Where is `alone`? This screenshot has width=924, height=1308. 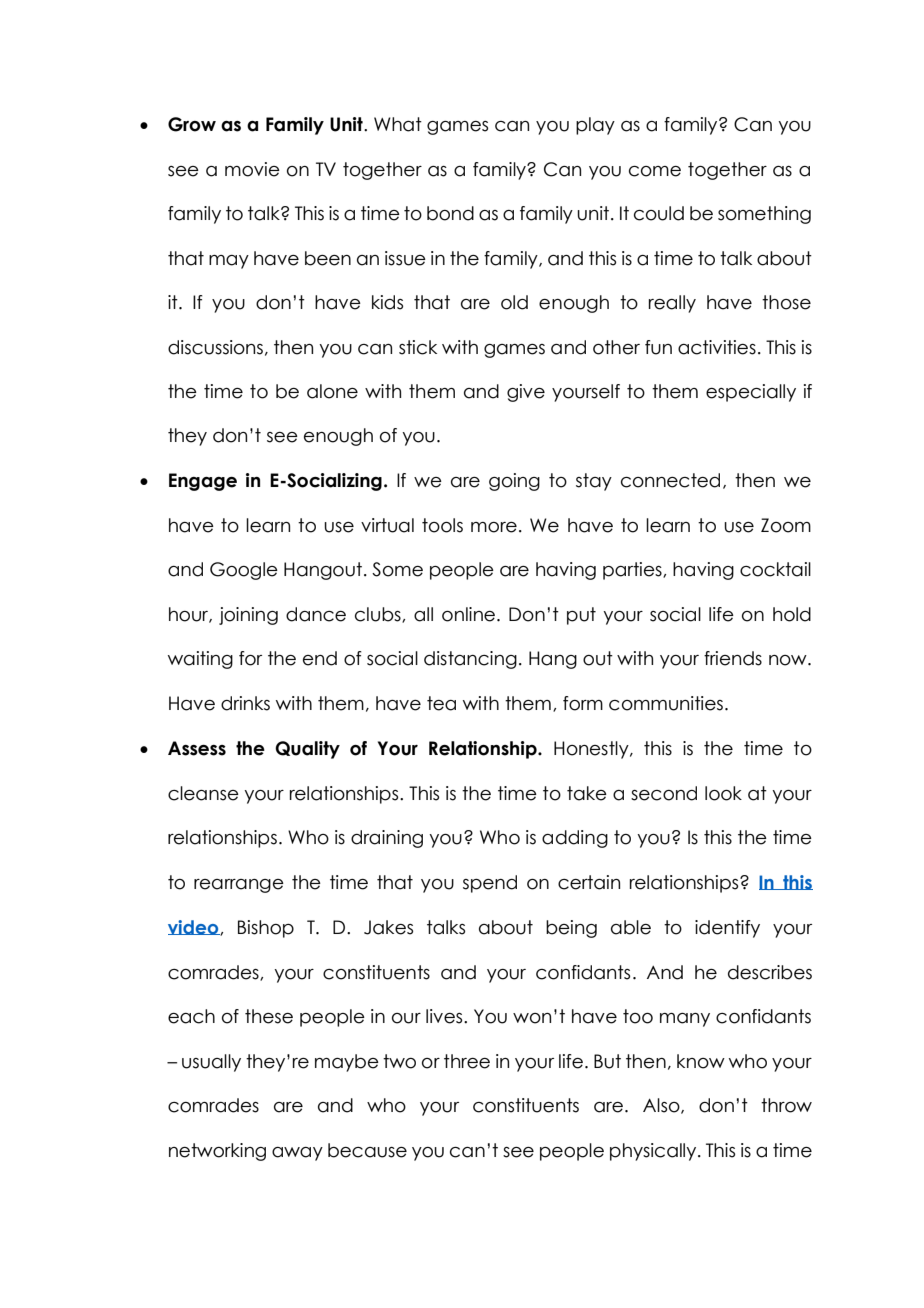 alone is located at coordinates (332, 391).
